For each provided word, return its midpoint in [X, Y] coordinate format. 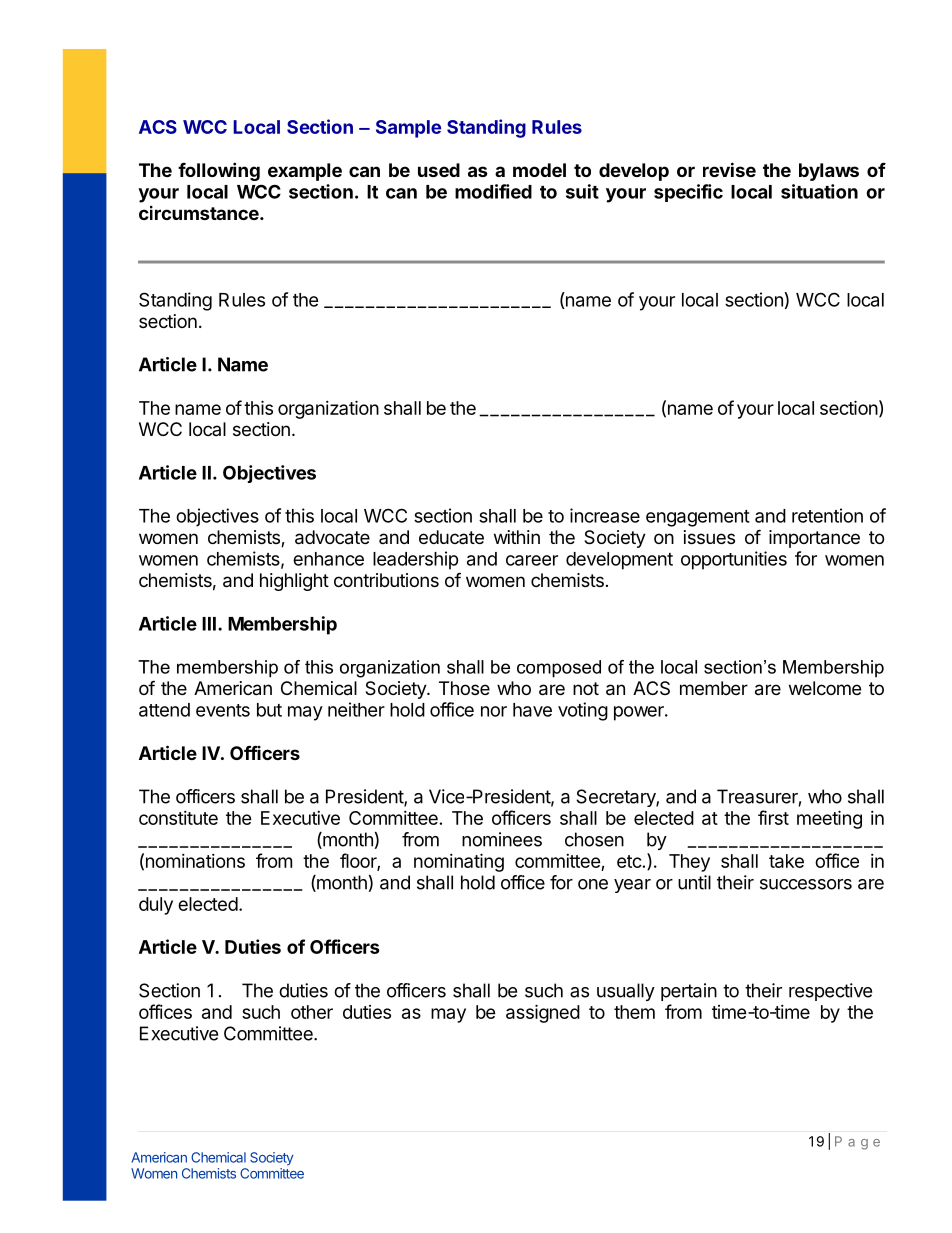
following [219, 171]
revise [729, 169]
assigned [543, 1013]
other [312, 1012]
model [539, 170]
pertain [689, 992]
